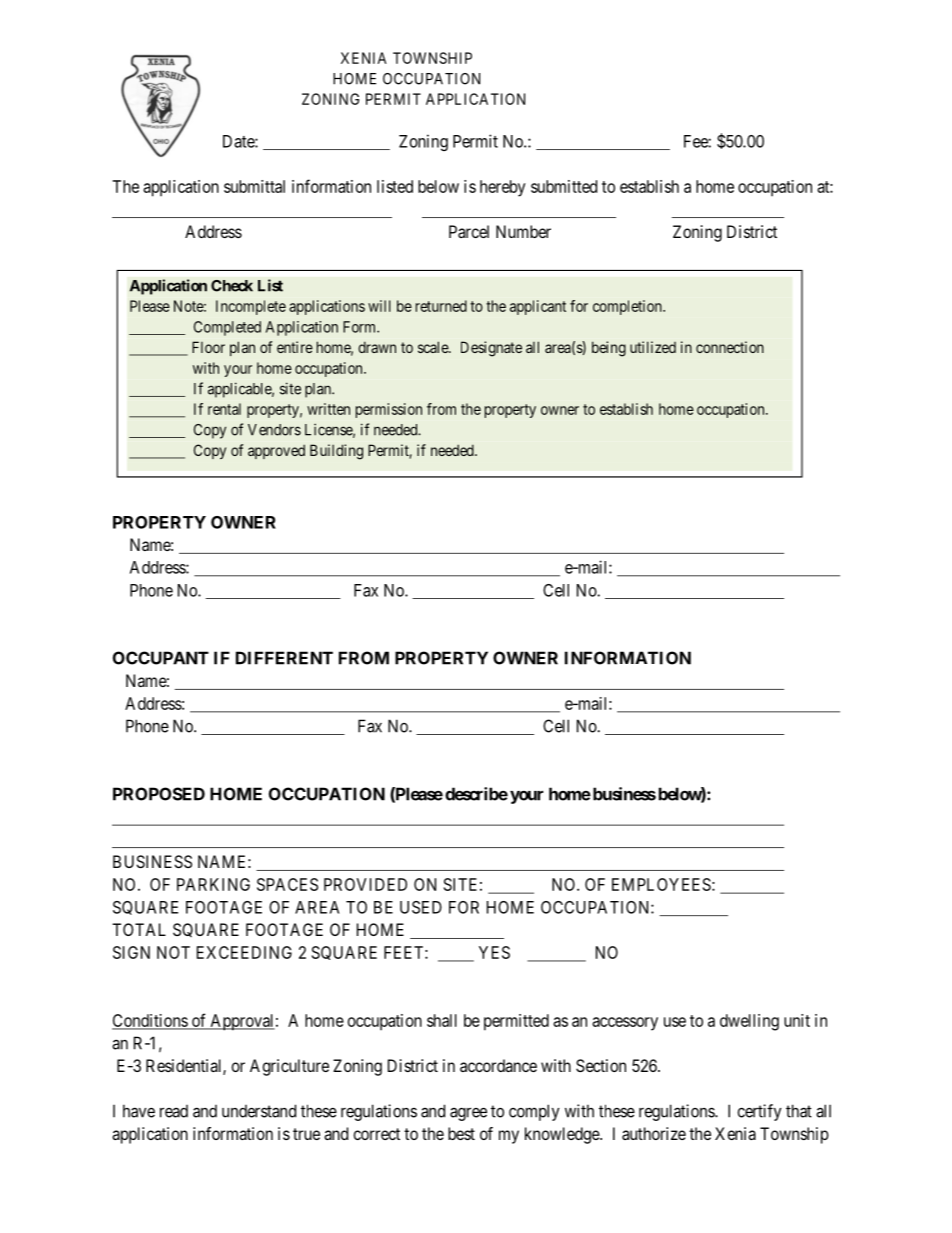 This image has width=952, height=1233. What do you see at coordinates (161, 658) in the image?
I see `OCCUPANT` at bounding box center [161, 658].
